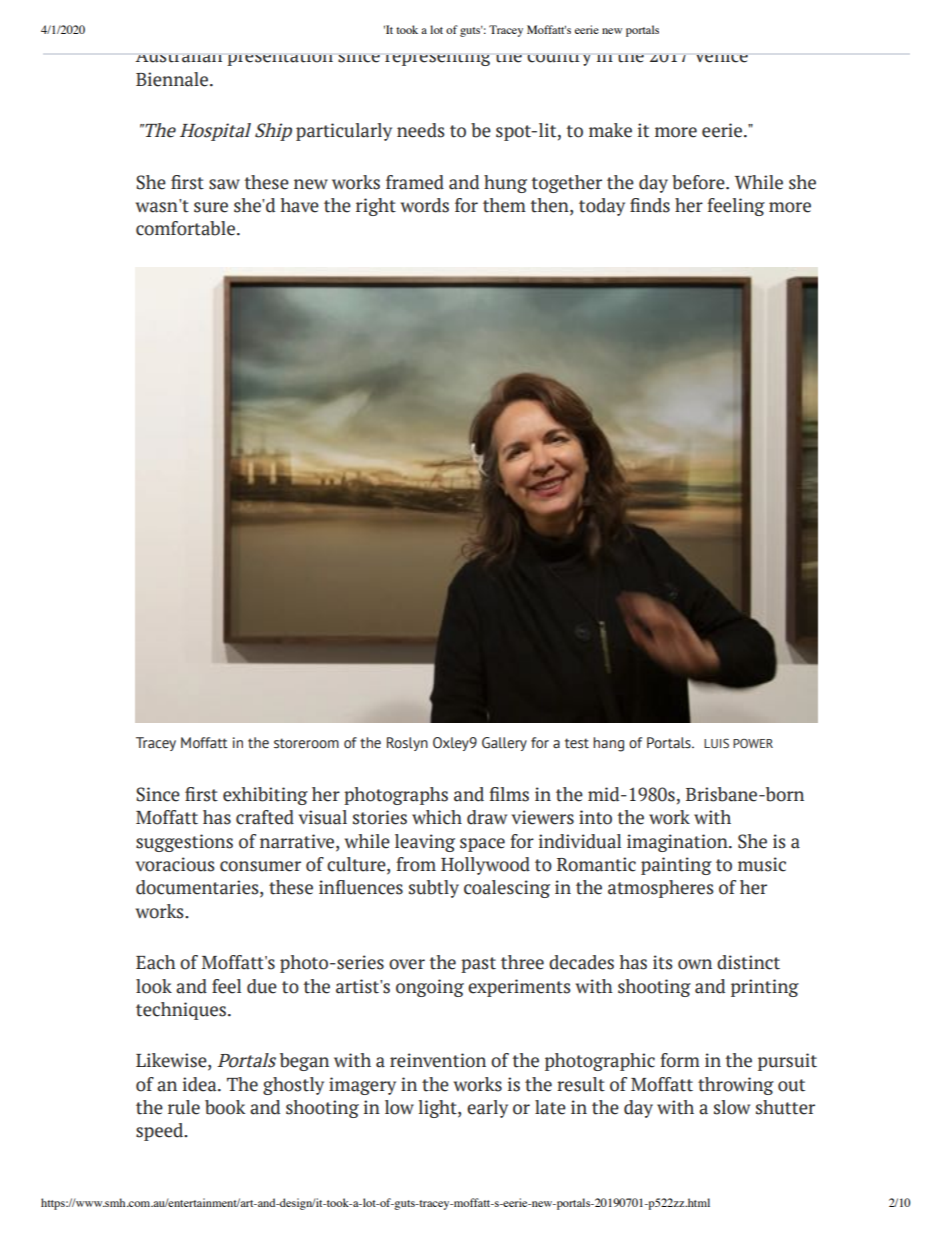  What do you see at coordinates (504, 744) in the image?
I see `Gallery` at bounding box center [504, 744].
